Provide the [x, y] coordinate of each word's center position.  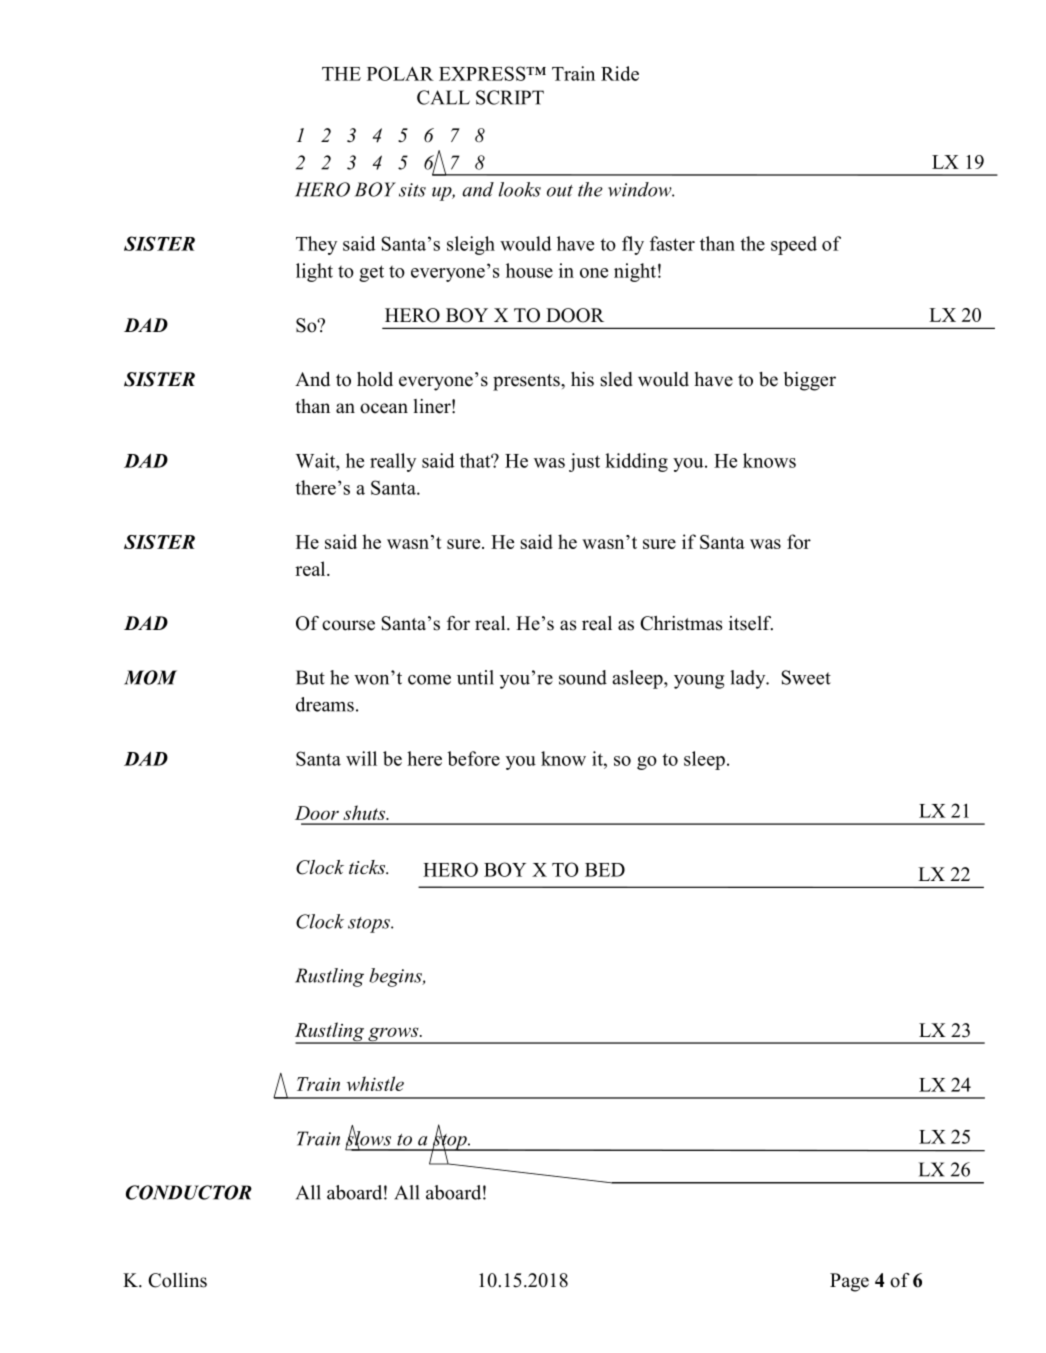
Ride [620, 73]
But [310, 677]
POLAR [400, 73]
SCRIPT [510, 97]
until [475, 677]
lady [749, 679]
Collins [177, 1280]
